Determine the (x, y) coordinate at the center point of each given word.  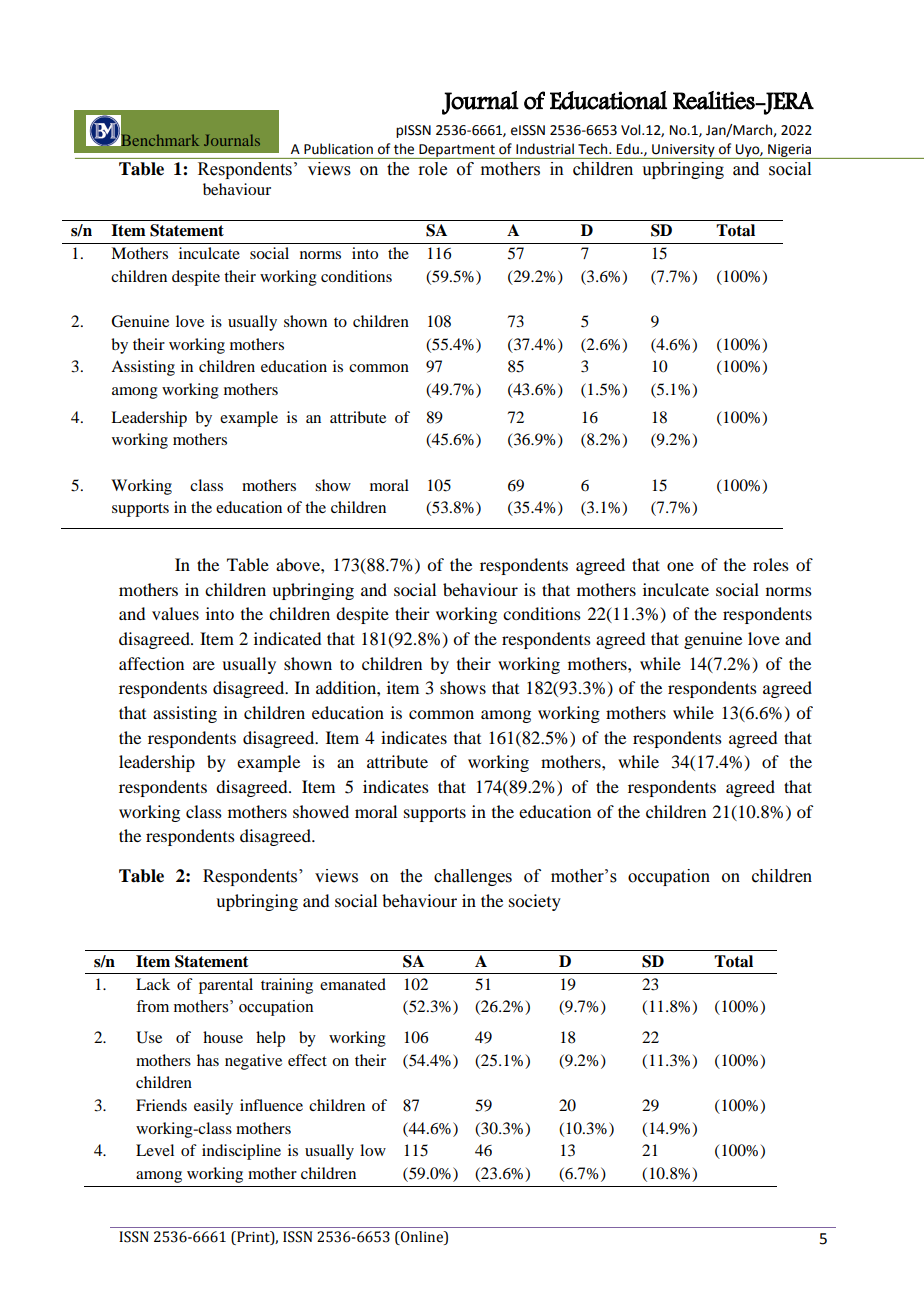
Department (457, 151)
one (680, 566)
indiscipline (241, 1152)
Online (422, 1238)
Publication (338, 148)
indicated (287, 638)
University (683, 151)
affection (151, 663)
